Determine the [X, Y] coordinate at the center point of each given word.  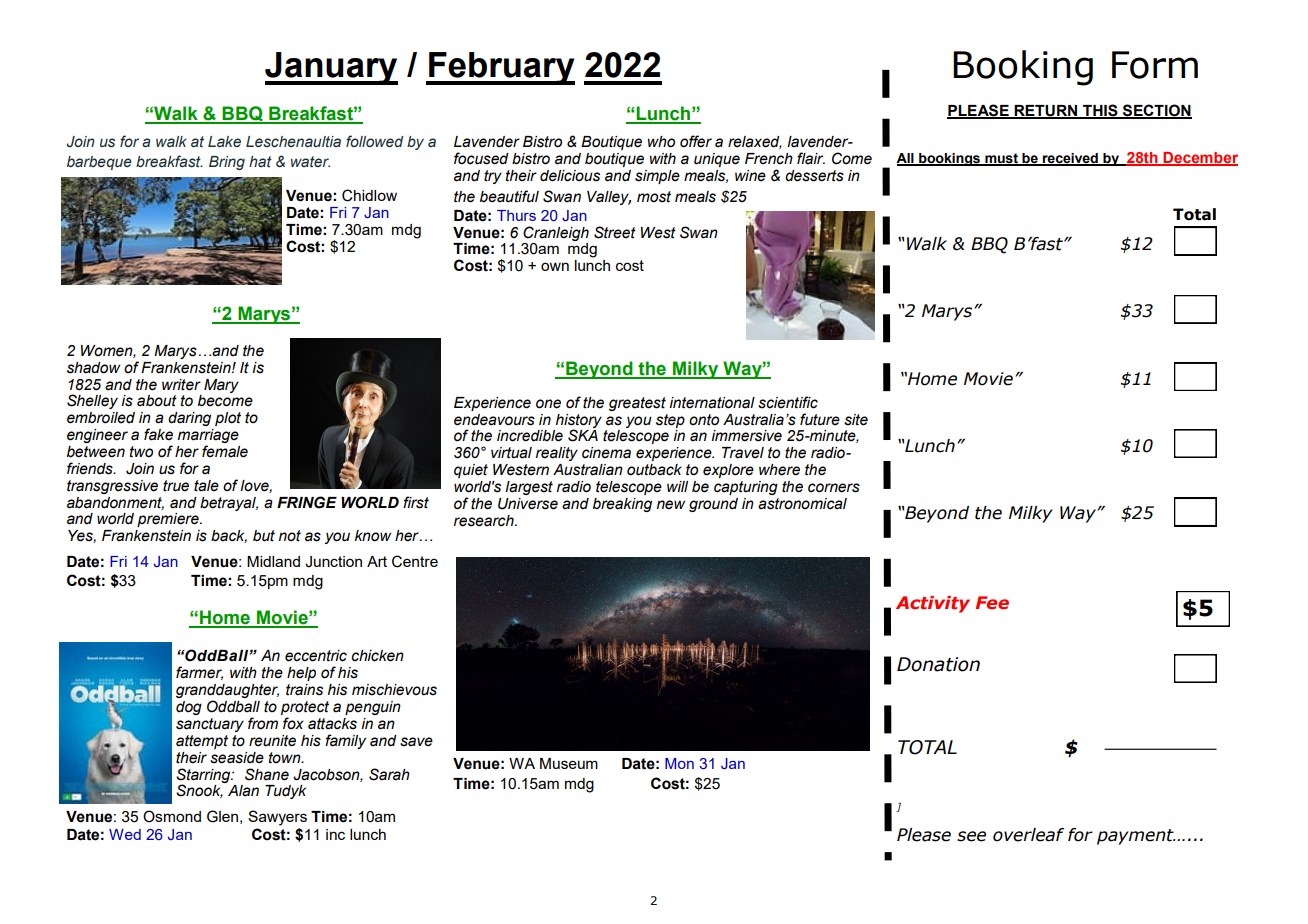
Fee [992, 603]
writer [181, 385]
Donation [938, 664]
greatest [637, 404]
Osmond [172, 816]
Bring [227, 163]
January [331, 68]
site [856, 420]
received [1070, 159]
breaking [622, 505]
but [264, 536]
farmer [199, 673]
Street [615, 232]
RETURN [1046, 112]
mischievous [394, 690]
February [501, 68]
